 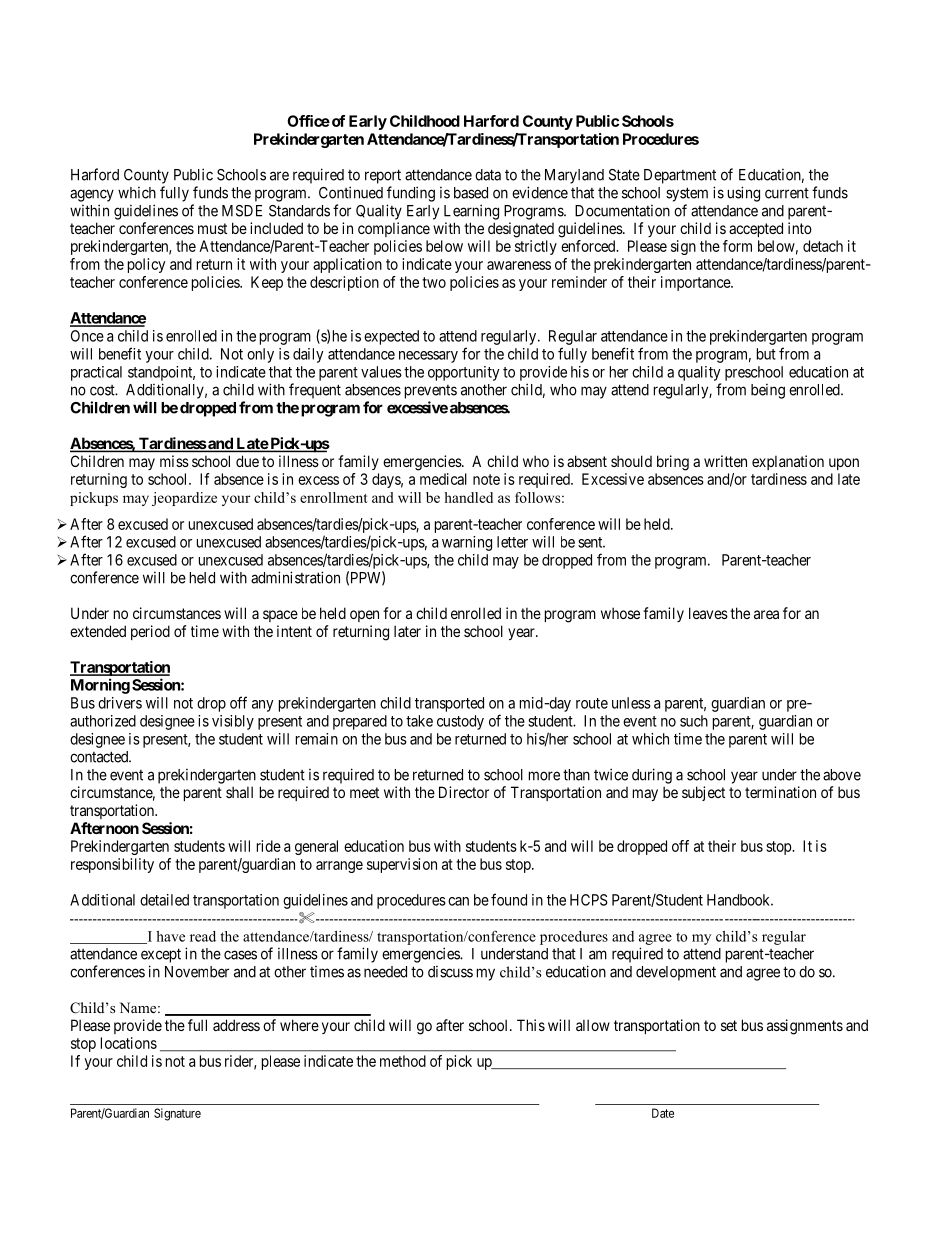 What do you see at coordinates (744, 194) in the screenshot?
I see `using` at bounding box center [744, 194].
